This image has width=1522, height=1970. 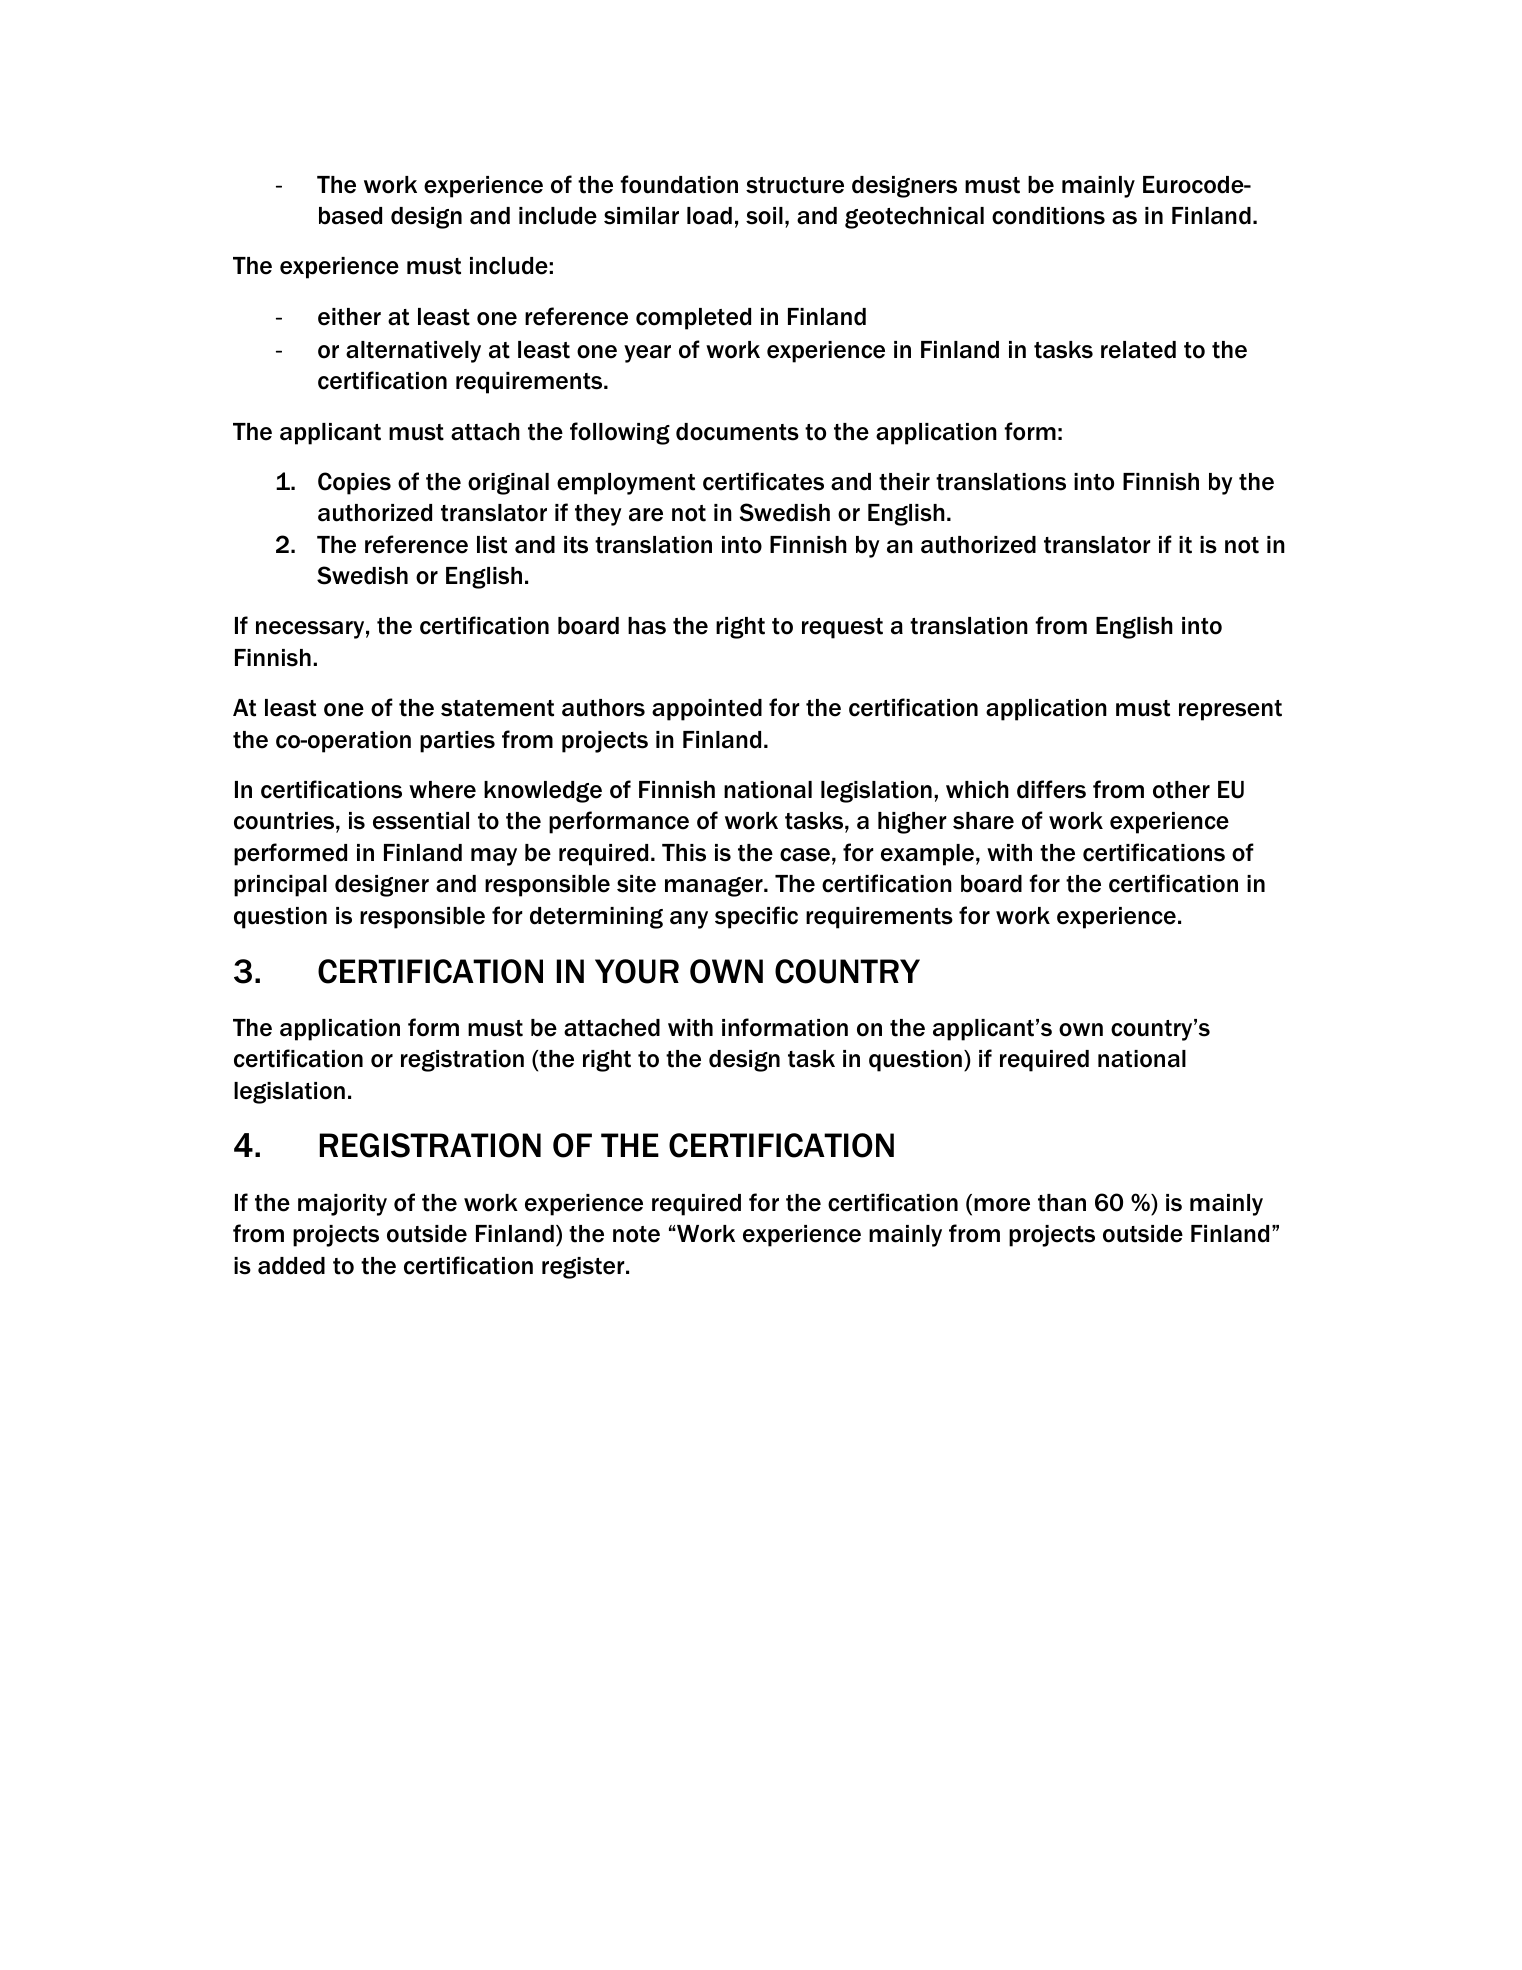 I want to click on conditions, so click(x=1048, y=216).
